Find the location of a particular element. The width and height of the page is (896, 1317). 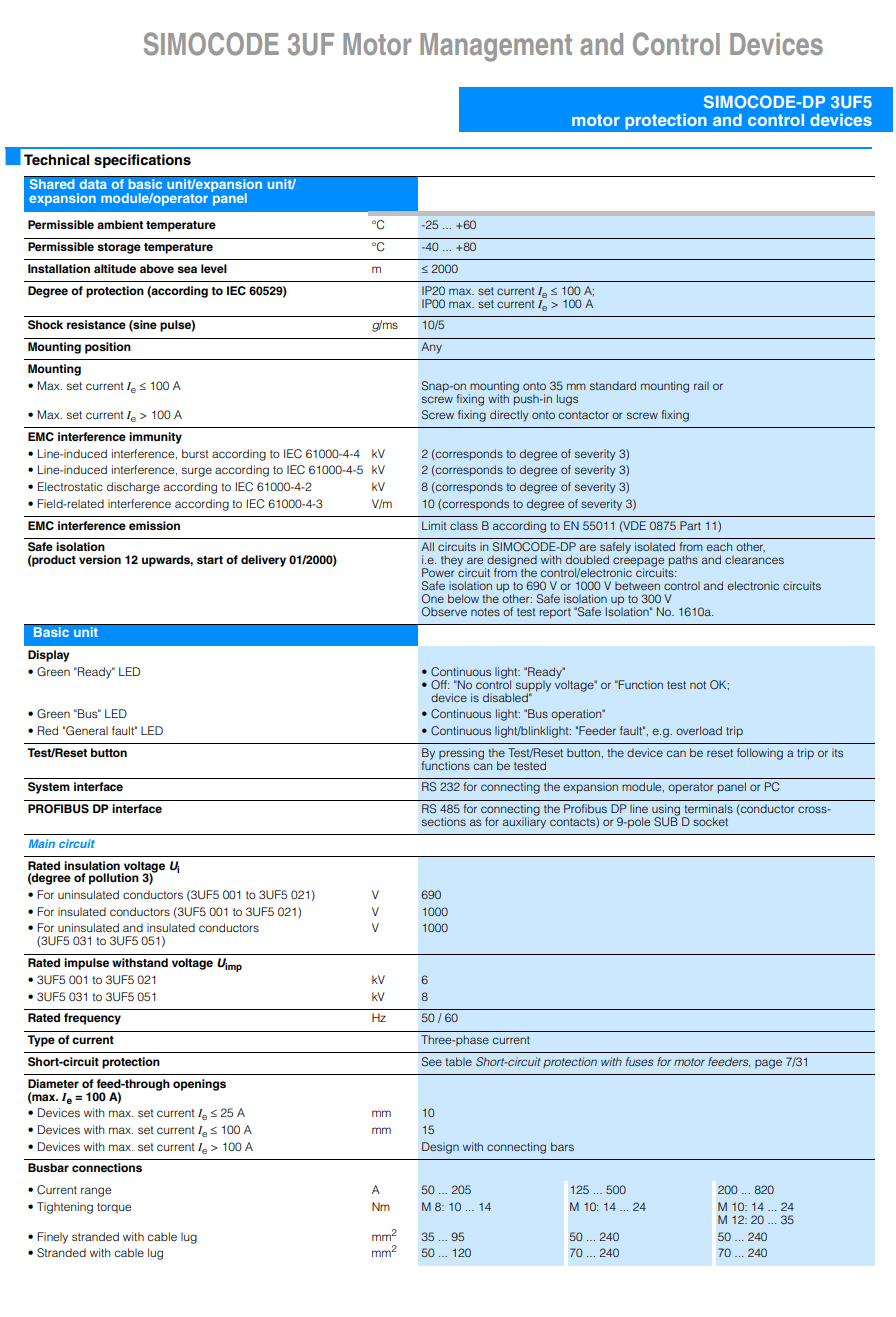

Management is located at coordinates (496, 47).
